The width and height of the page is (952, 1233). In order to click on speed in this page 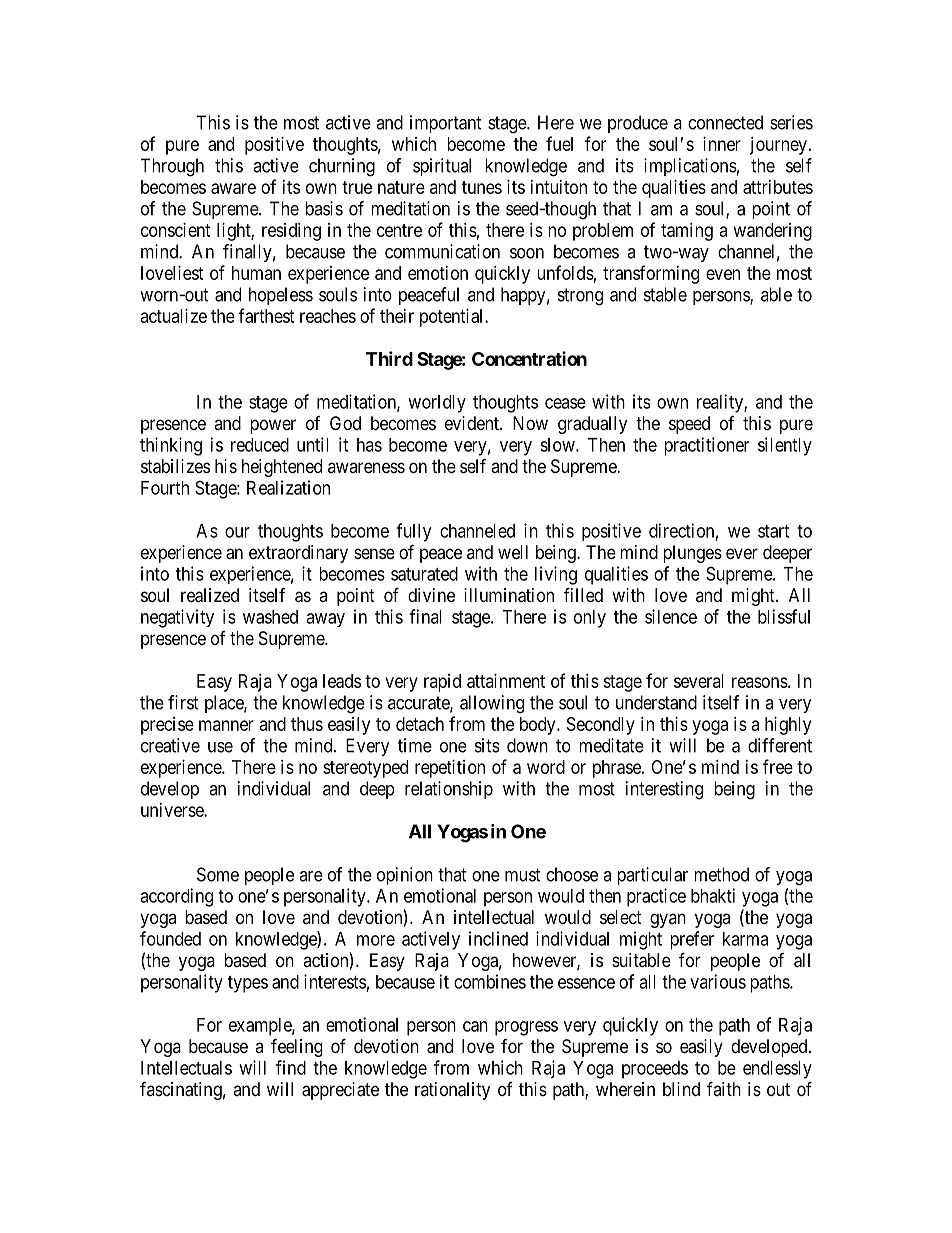, I will do `click(689, 425)`.
